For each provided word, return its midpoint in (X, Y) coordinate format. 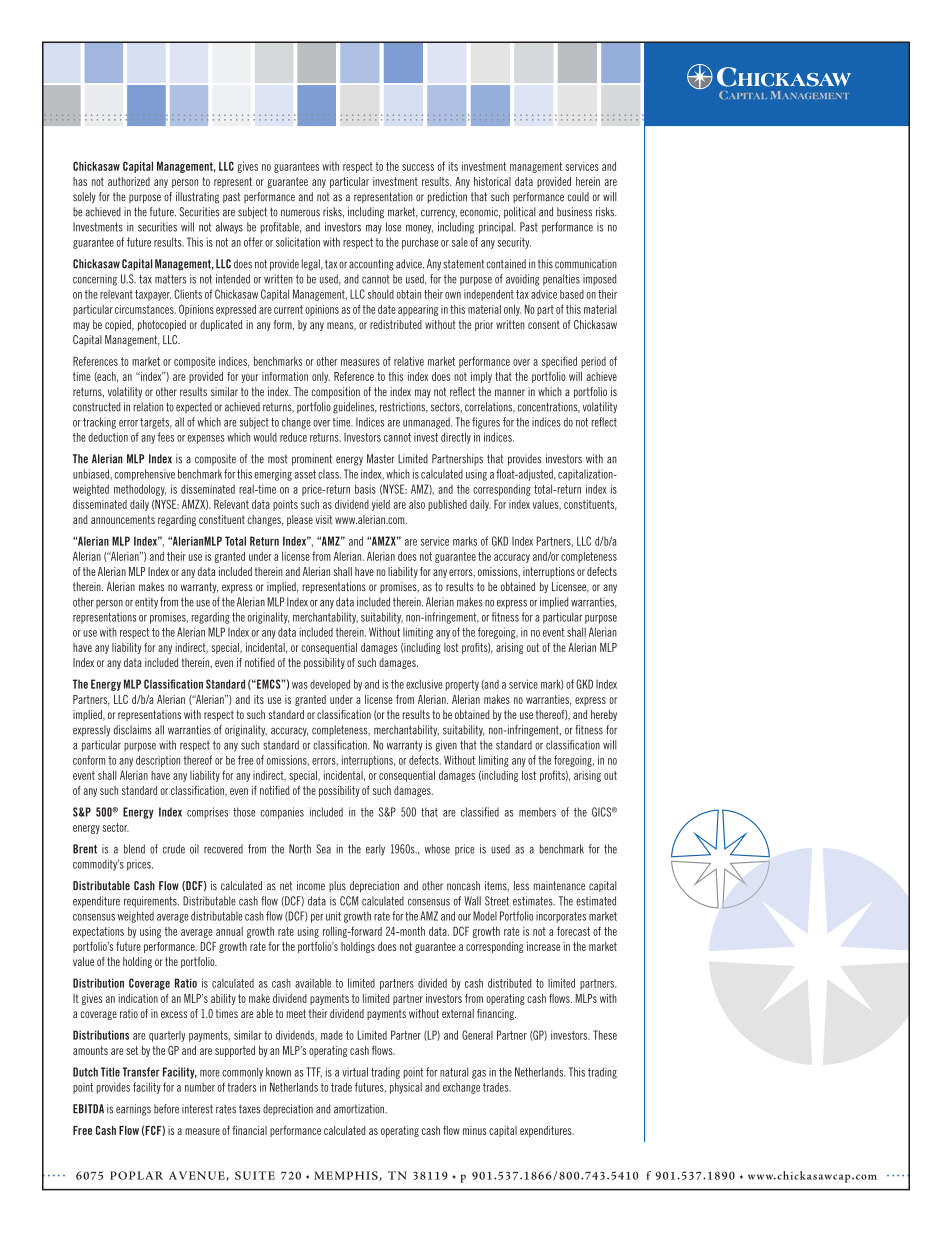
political (520, 213)
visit (324, 519)
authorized (129, 181)
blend (134, 849)
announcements (123, 519)
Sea (323, 849)
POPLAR (136, 1175)
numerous (300, 213)
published (447, 505)
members (537, 812)
